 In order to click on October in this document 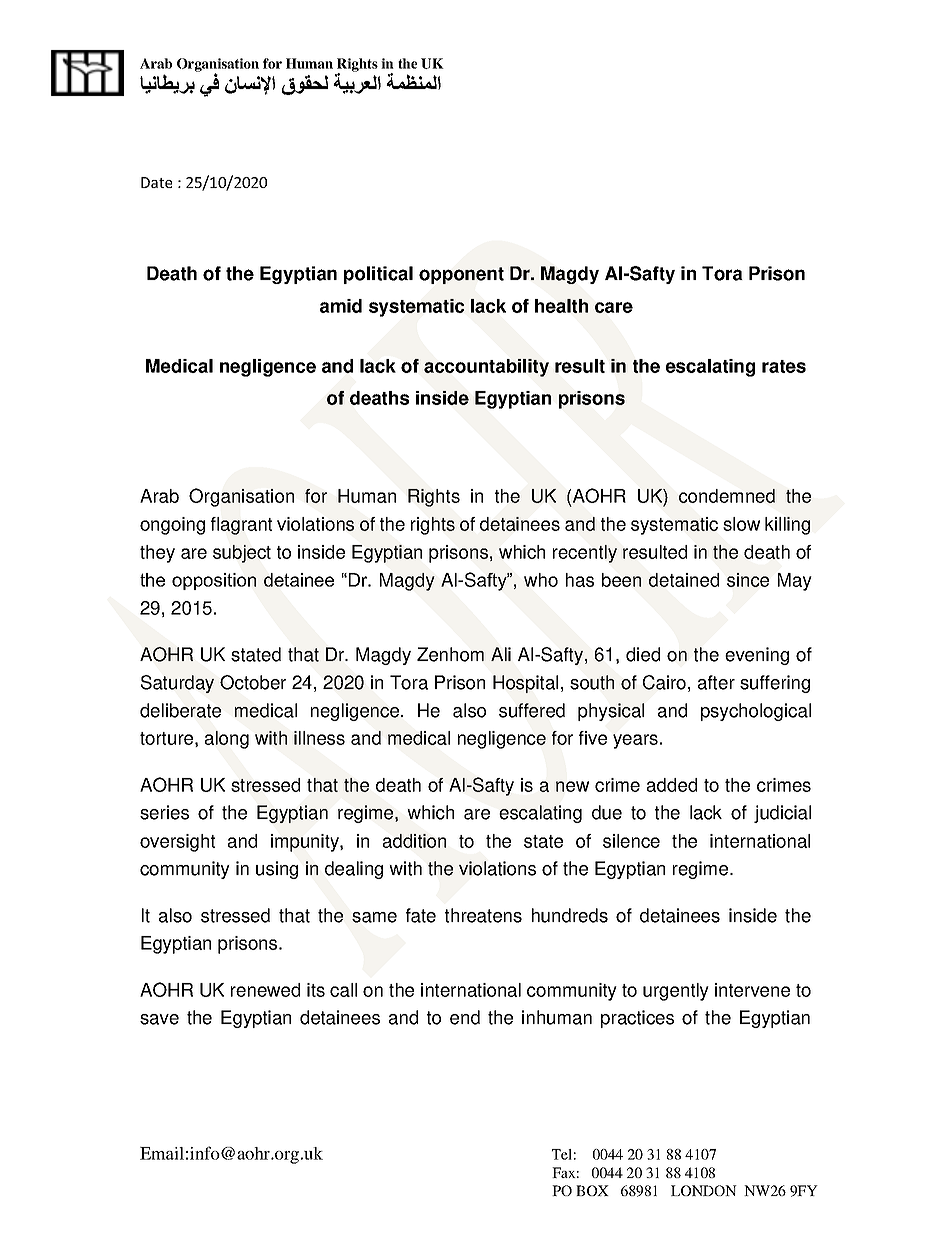, I will do `click(253, 682)`.
